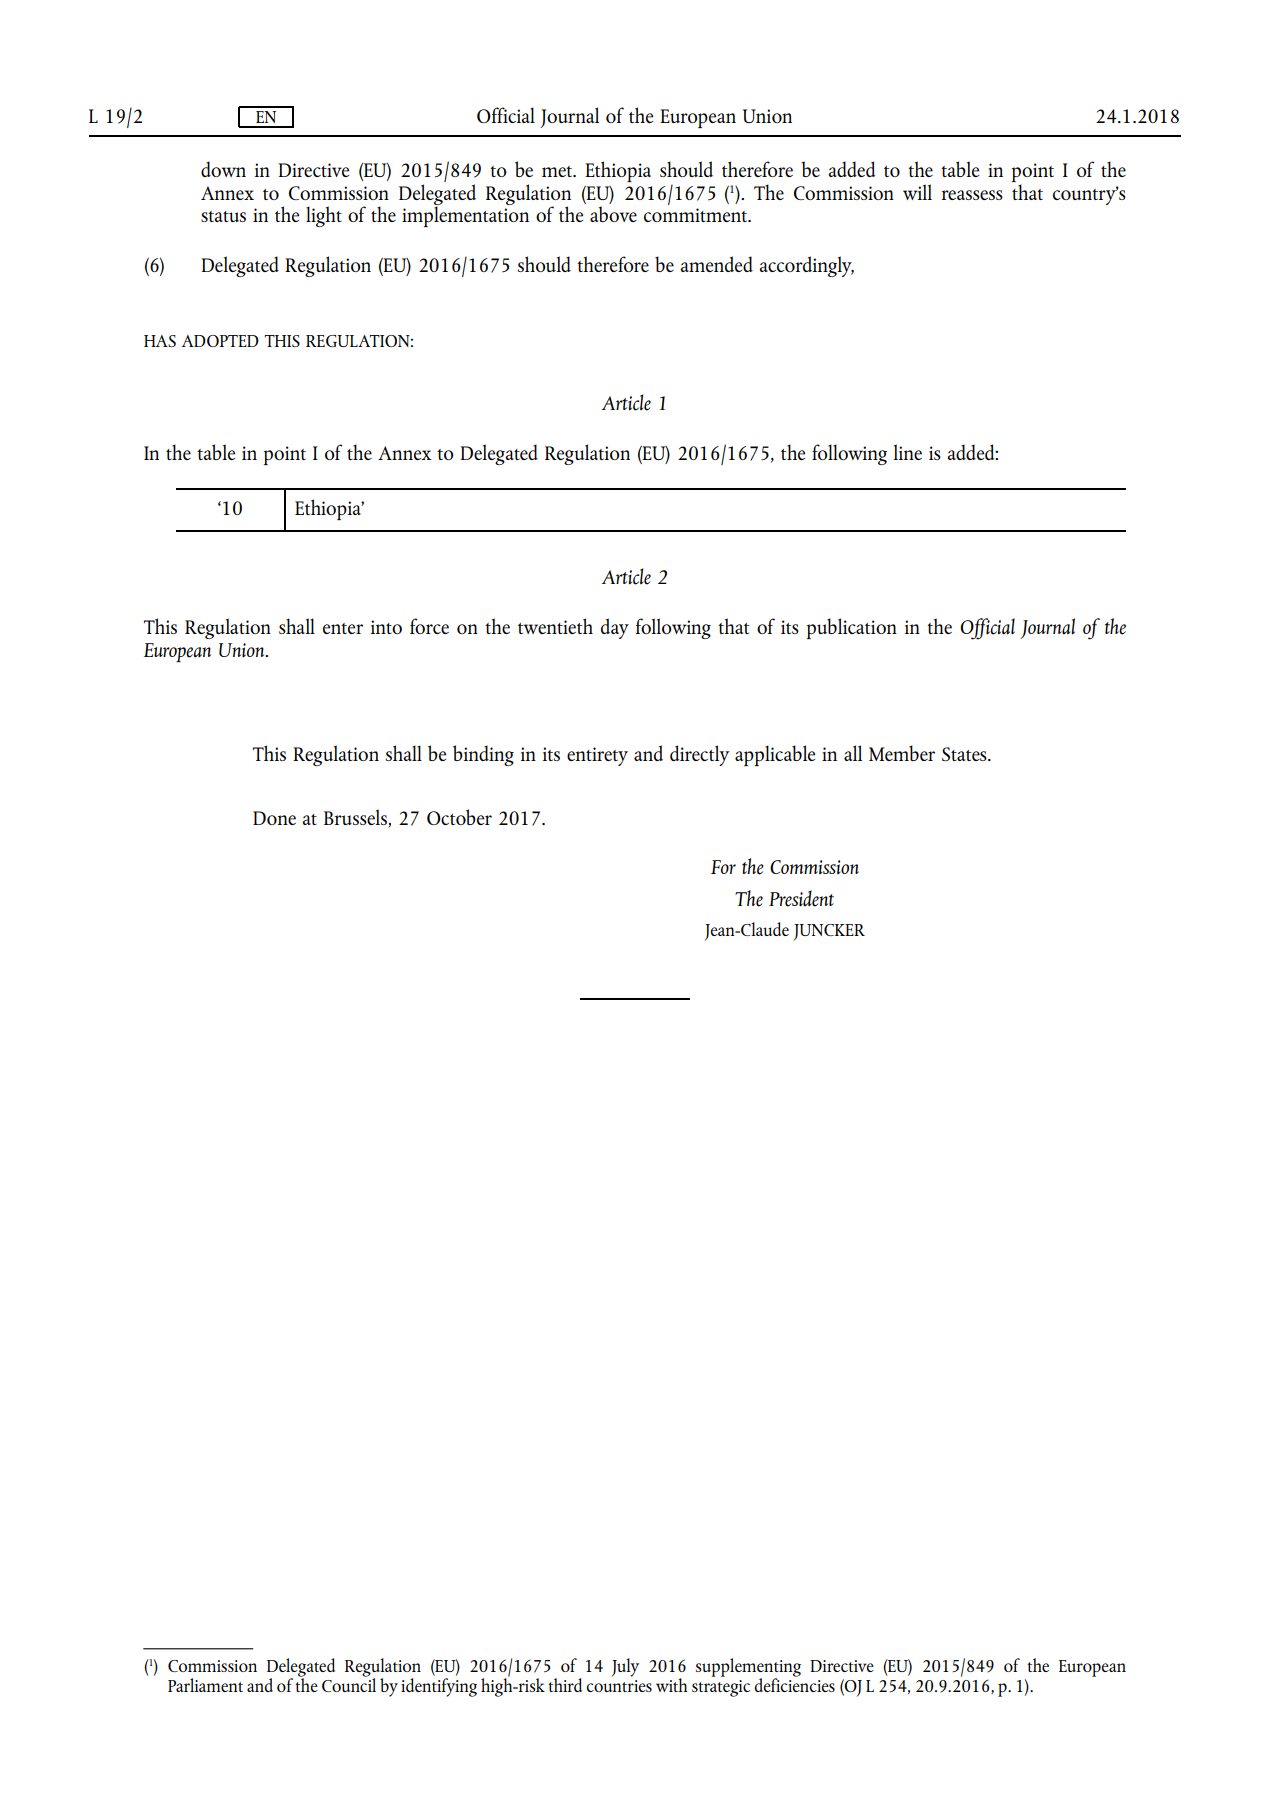 Image resolution: width=1270 pixels, height=1796 pixels. Describe the element at coordinates (917, 192) in the screenshot. I see `will` at that location.
